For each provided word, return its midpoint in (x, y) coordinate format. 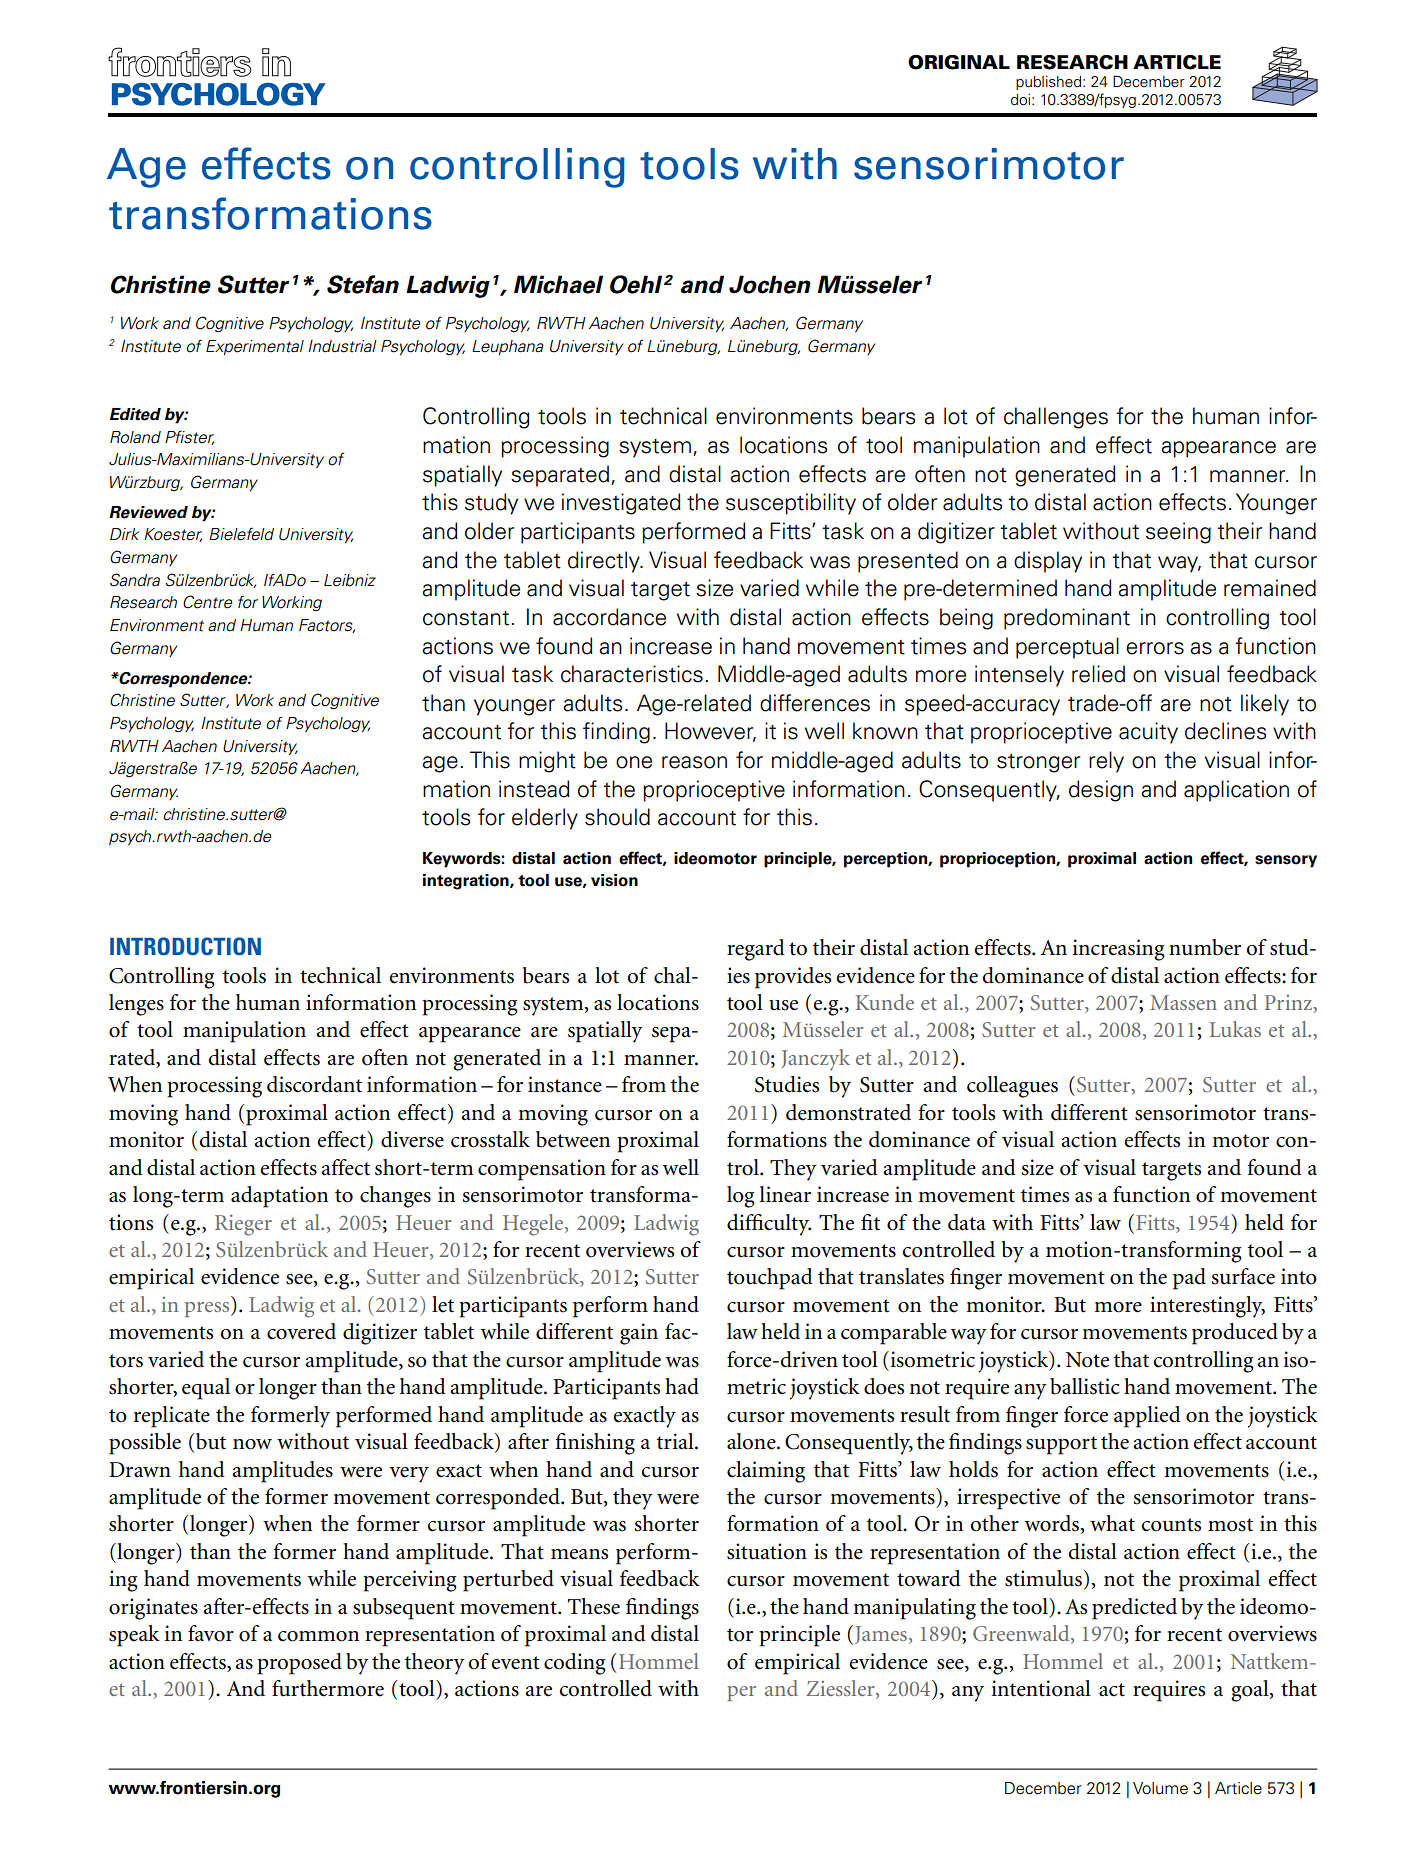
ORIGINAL (959, 62)
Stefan (363, 284)
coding (575, 1664)
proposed (299, 1664)
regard (756, 950)
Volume (1160, 1788)
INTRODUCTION (185, 946)
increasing (1119, 950)
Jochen (770, 284)
